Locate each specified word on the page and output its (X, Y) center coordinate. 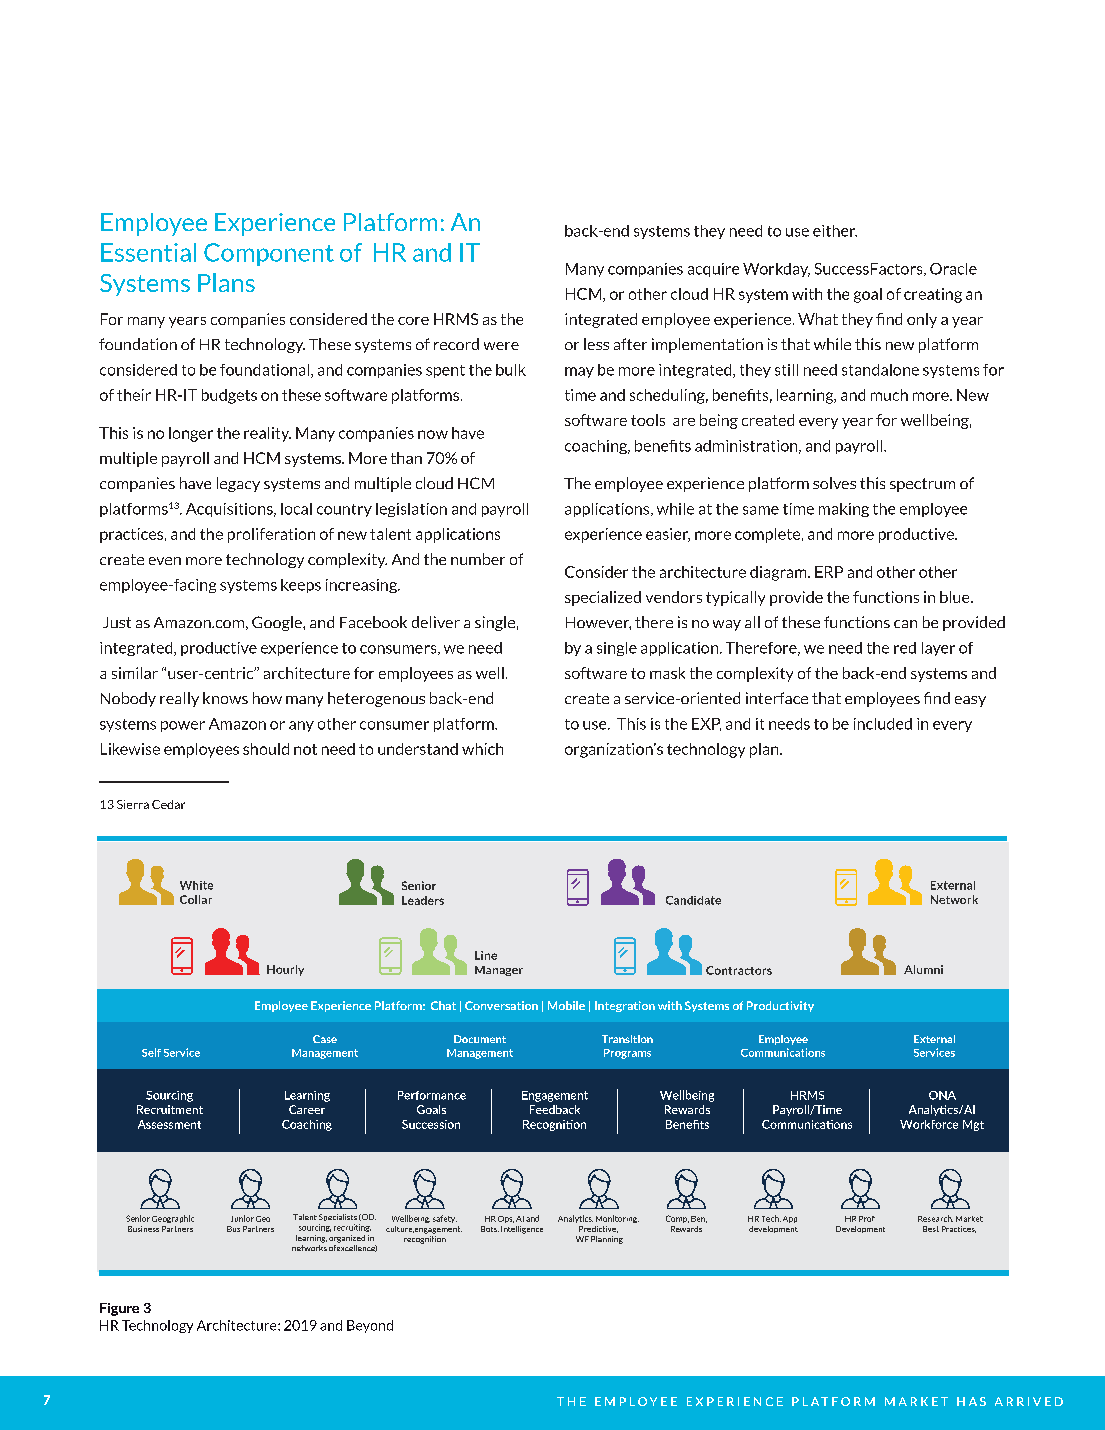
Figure (119, 1309)
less (596, 344)
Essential (148, 252)
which (482, 749)
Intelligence (522, 1230)
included (883, 724)
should (266, 749)
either (835, 231)
